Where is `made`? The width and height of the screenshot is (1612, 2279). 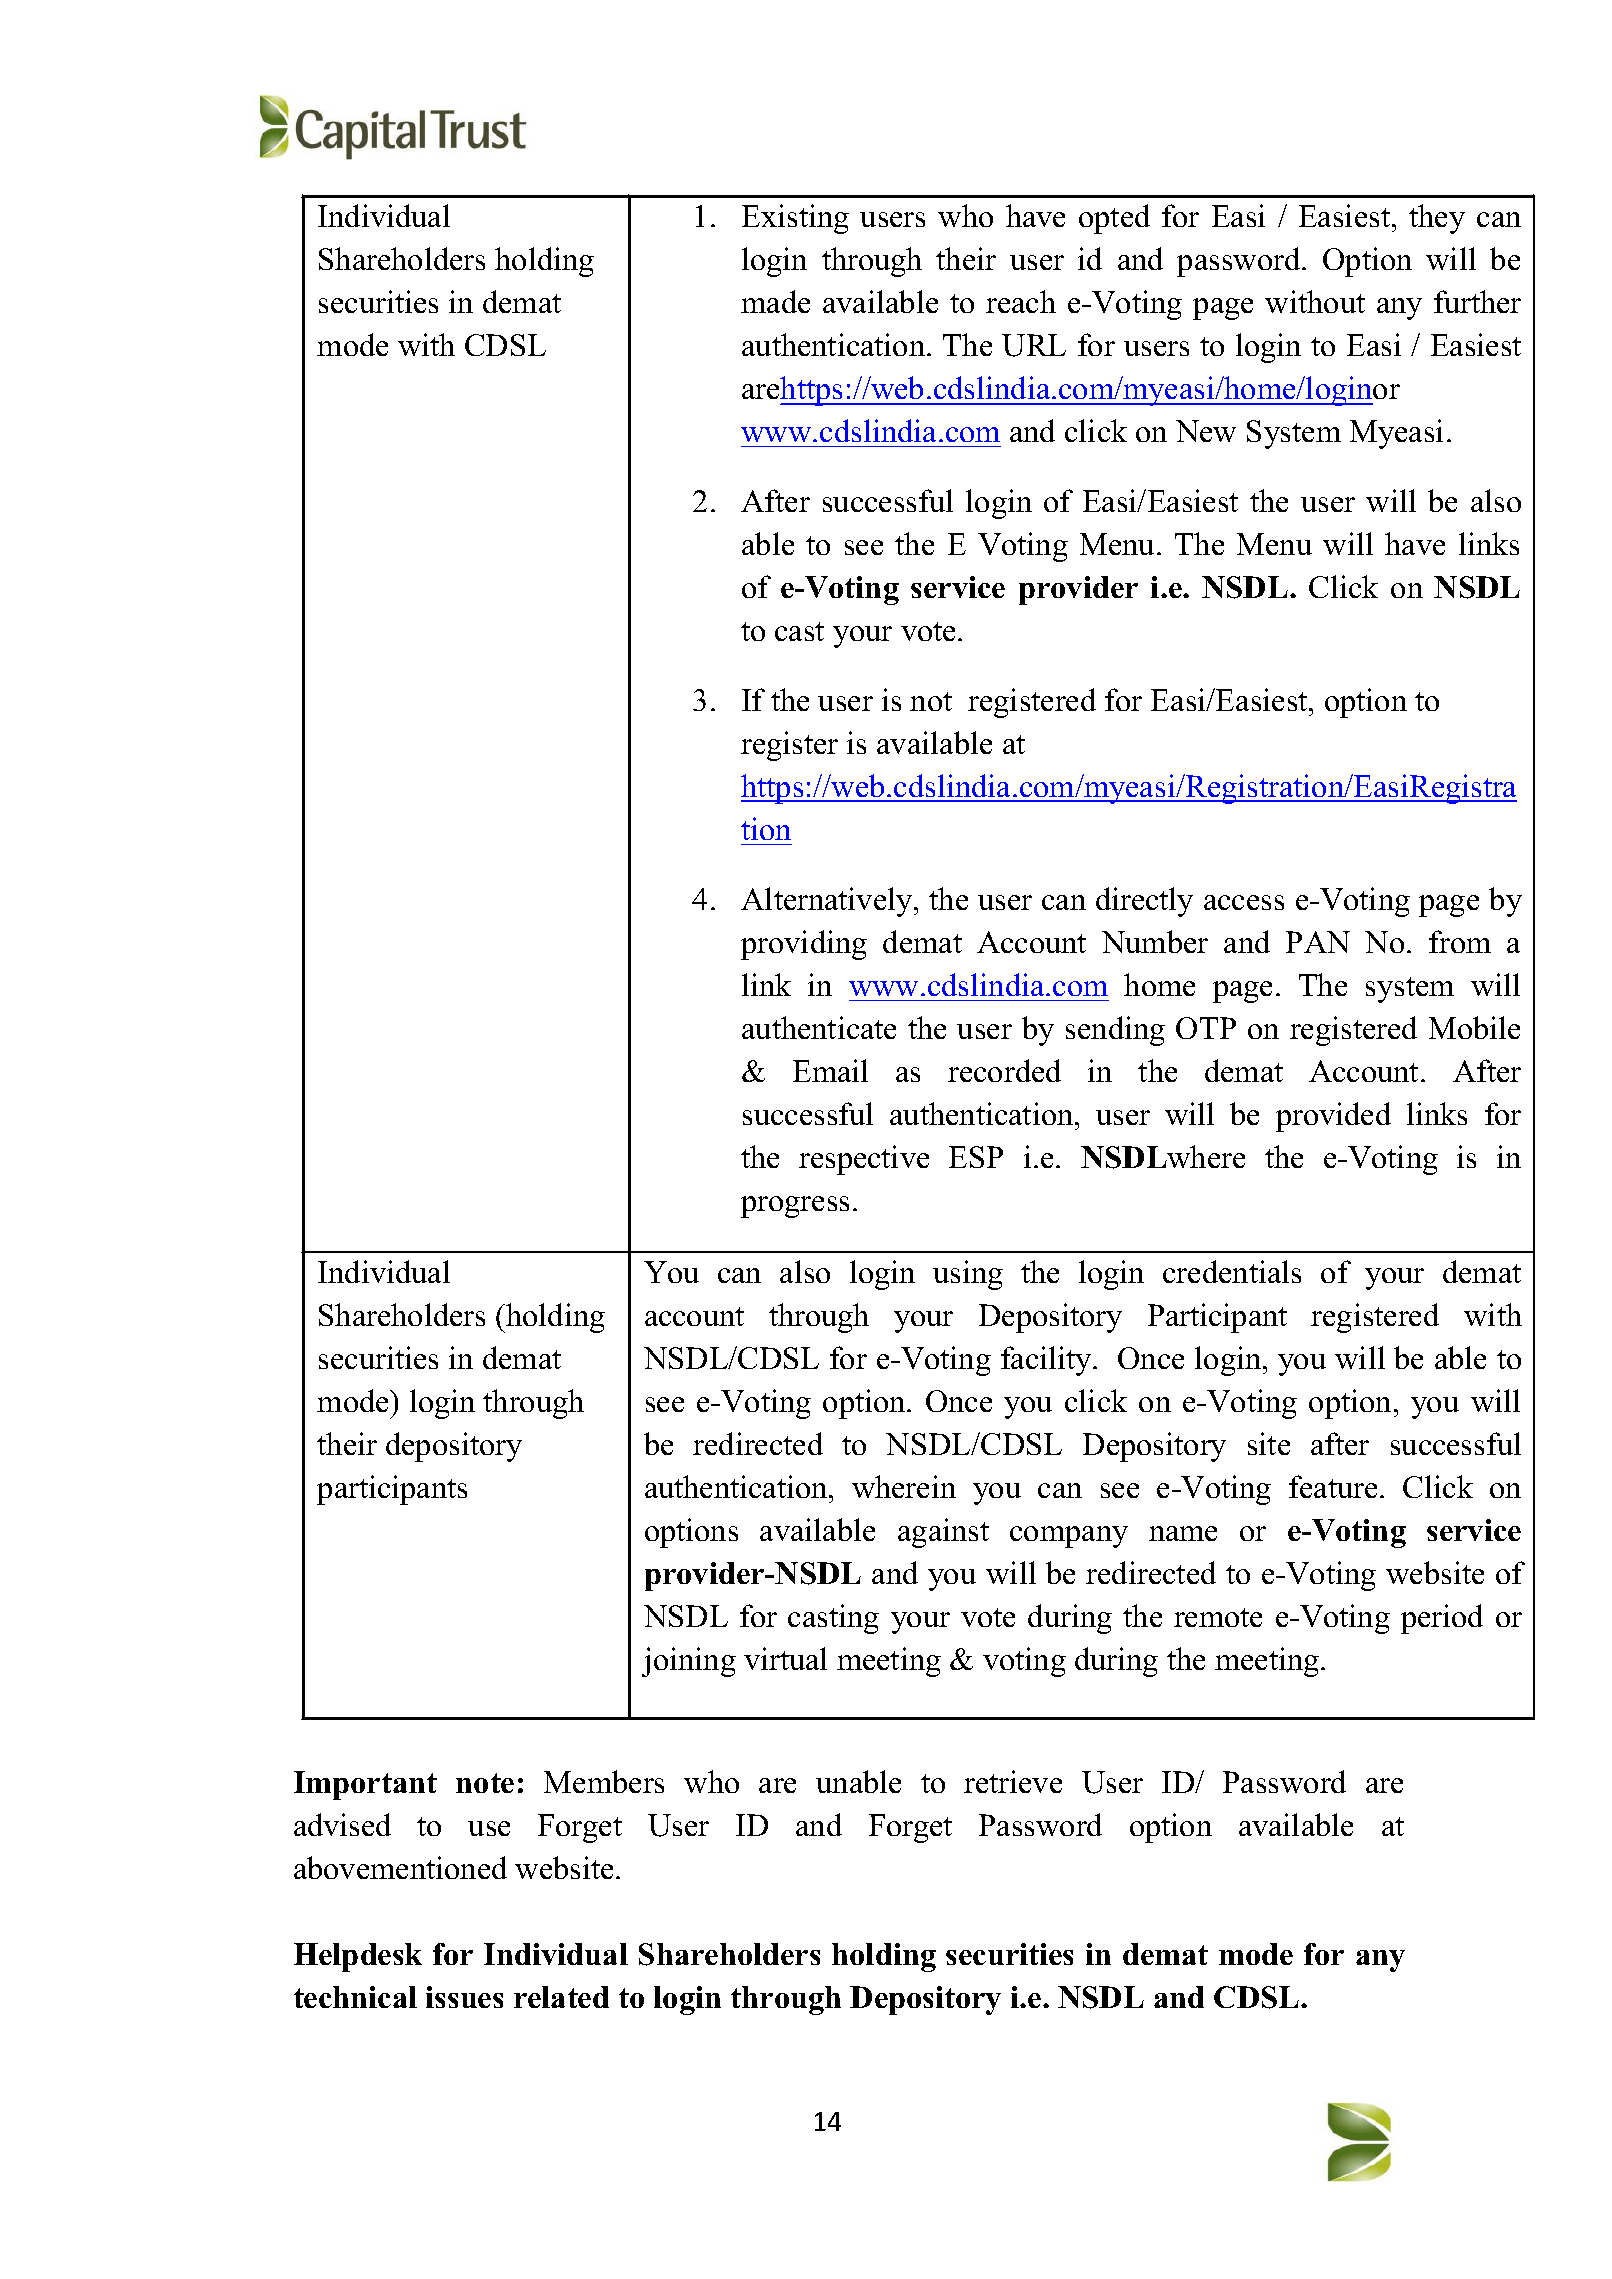 made is located at coordinates (775, 301).
